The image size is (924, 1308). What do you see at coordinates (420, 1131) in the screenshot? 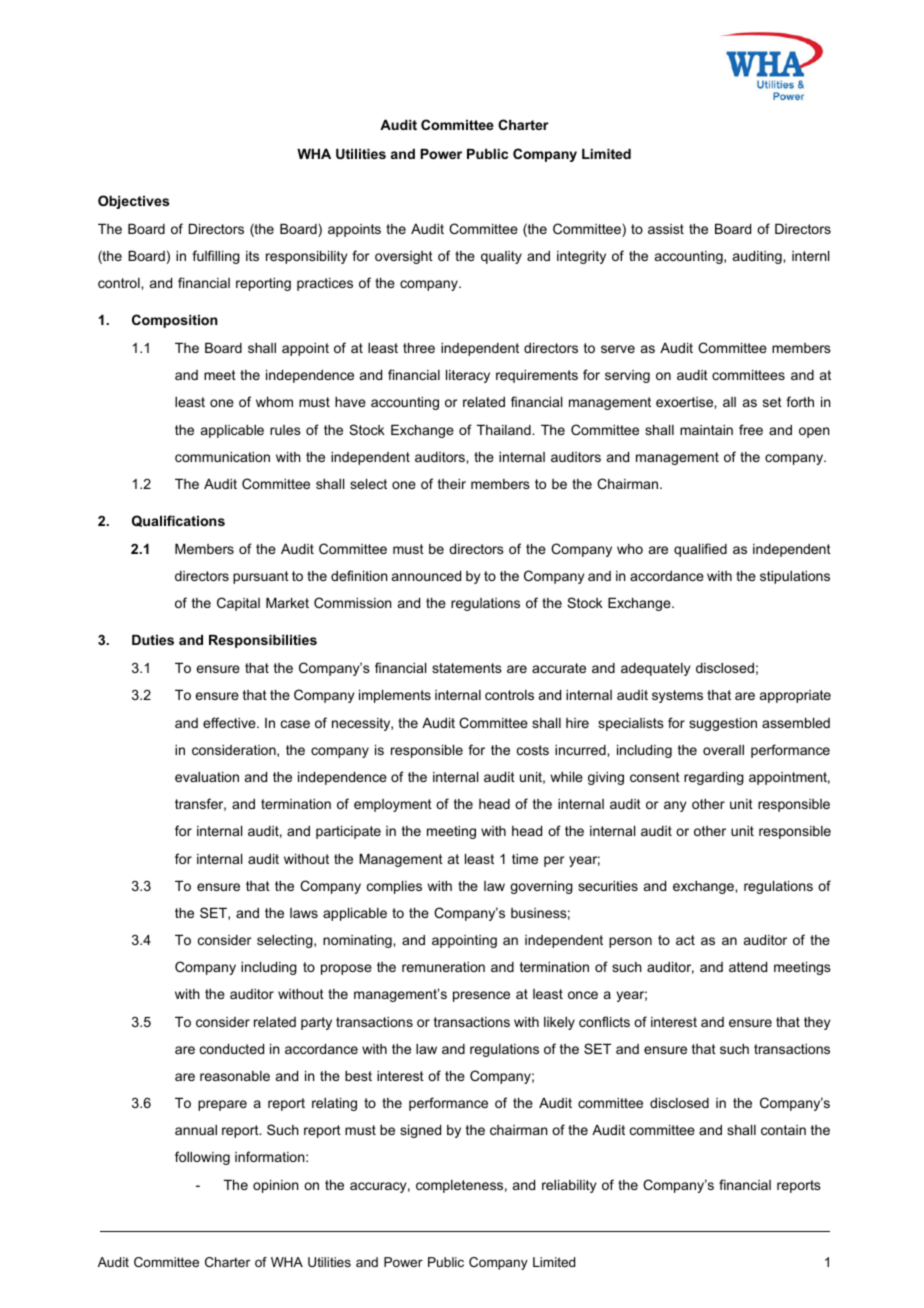
I see `signed` at bounding box center [420, 1131].
